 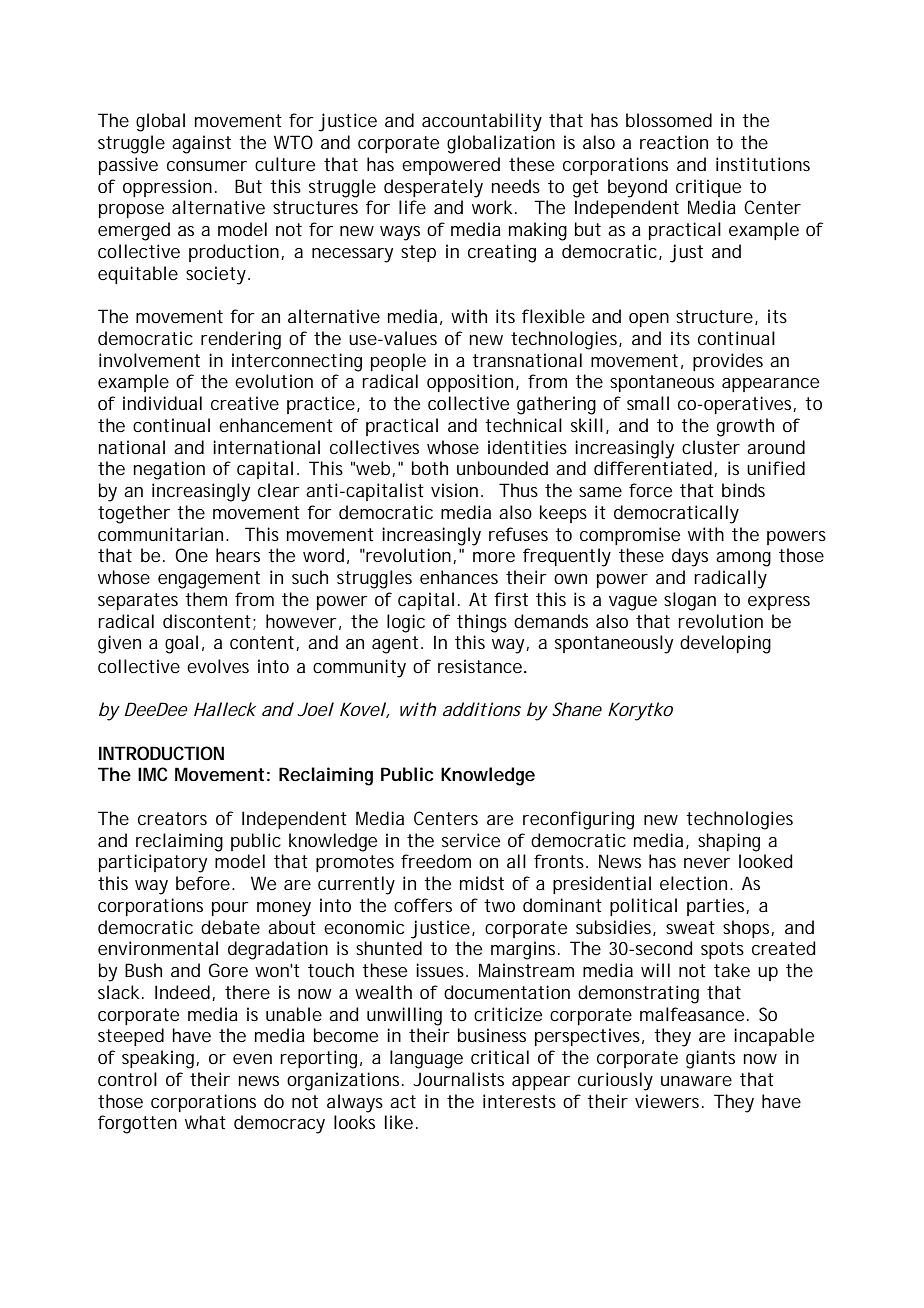 What do you see at coordinates (458, 1079) in the document?
I see `Journalists` at bounding box center [458, 1079].
